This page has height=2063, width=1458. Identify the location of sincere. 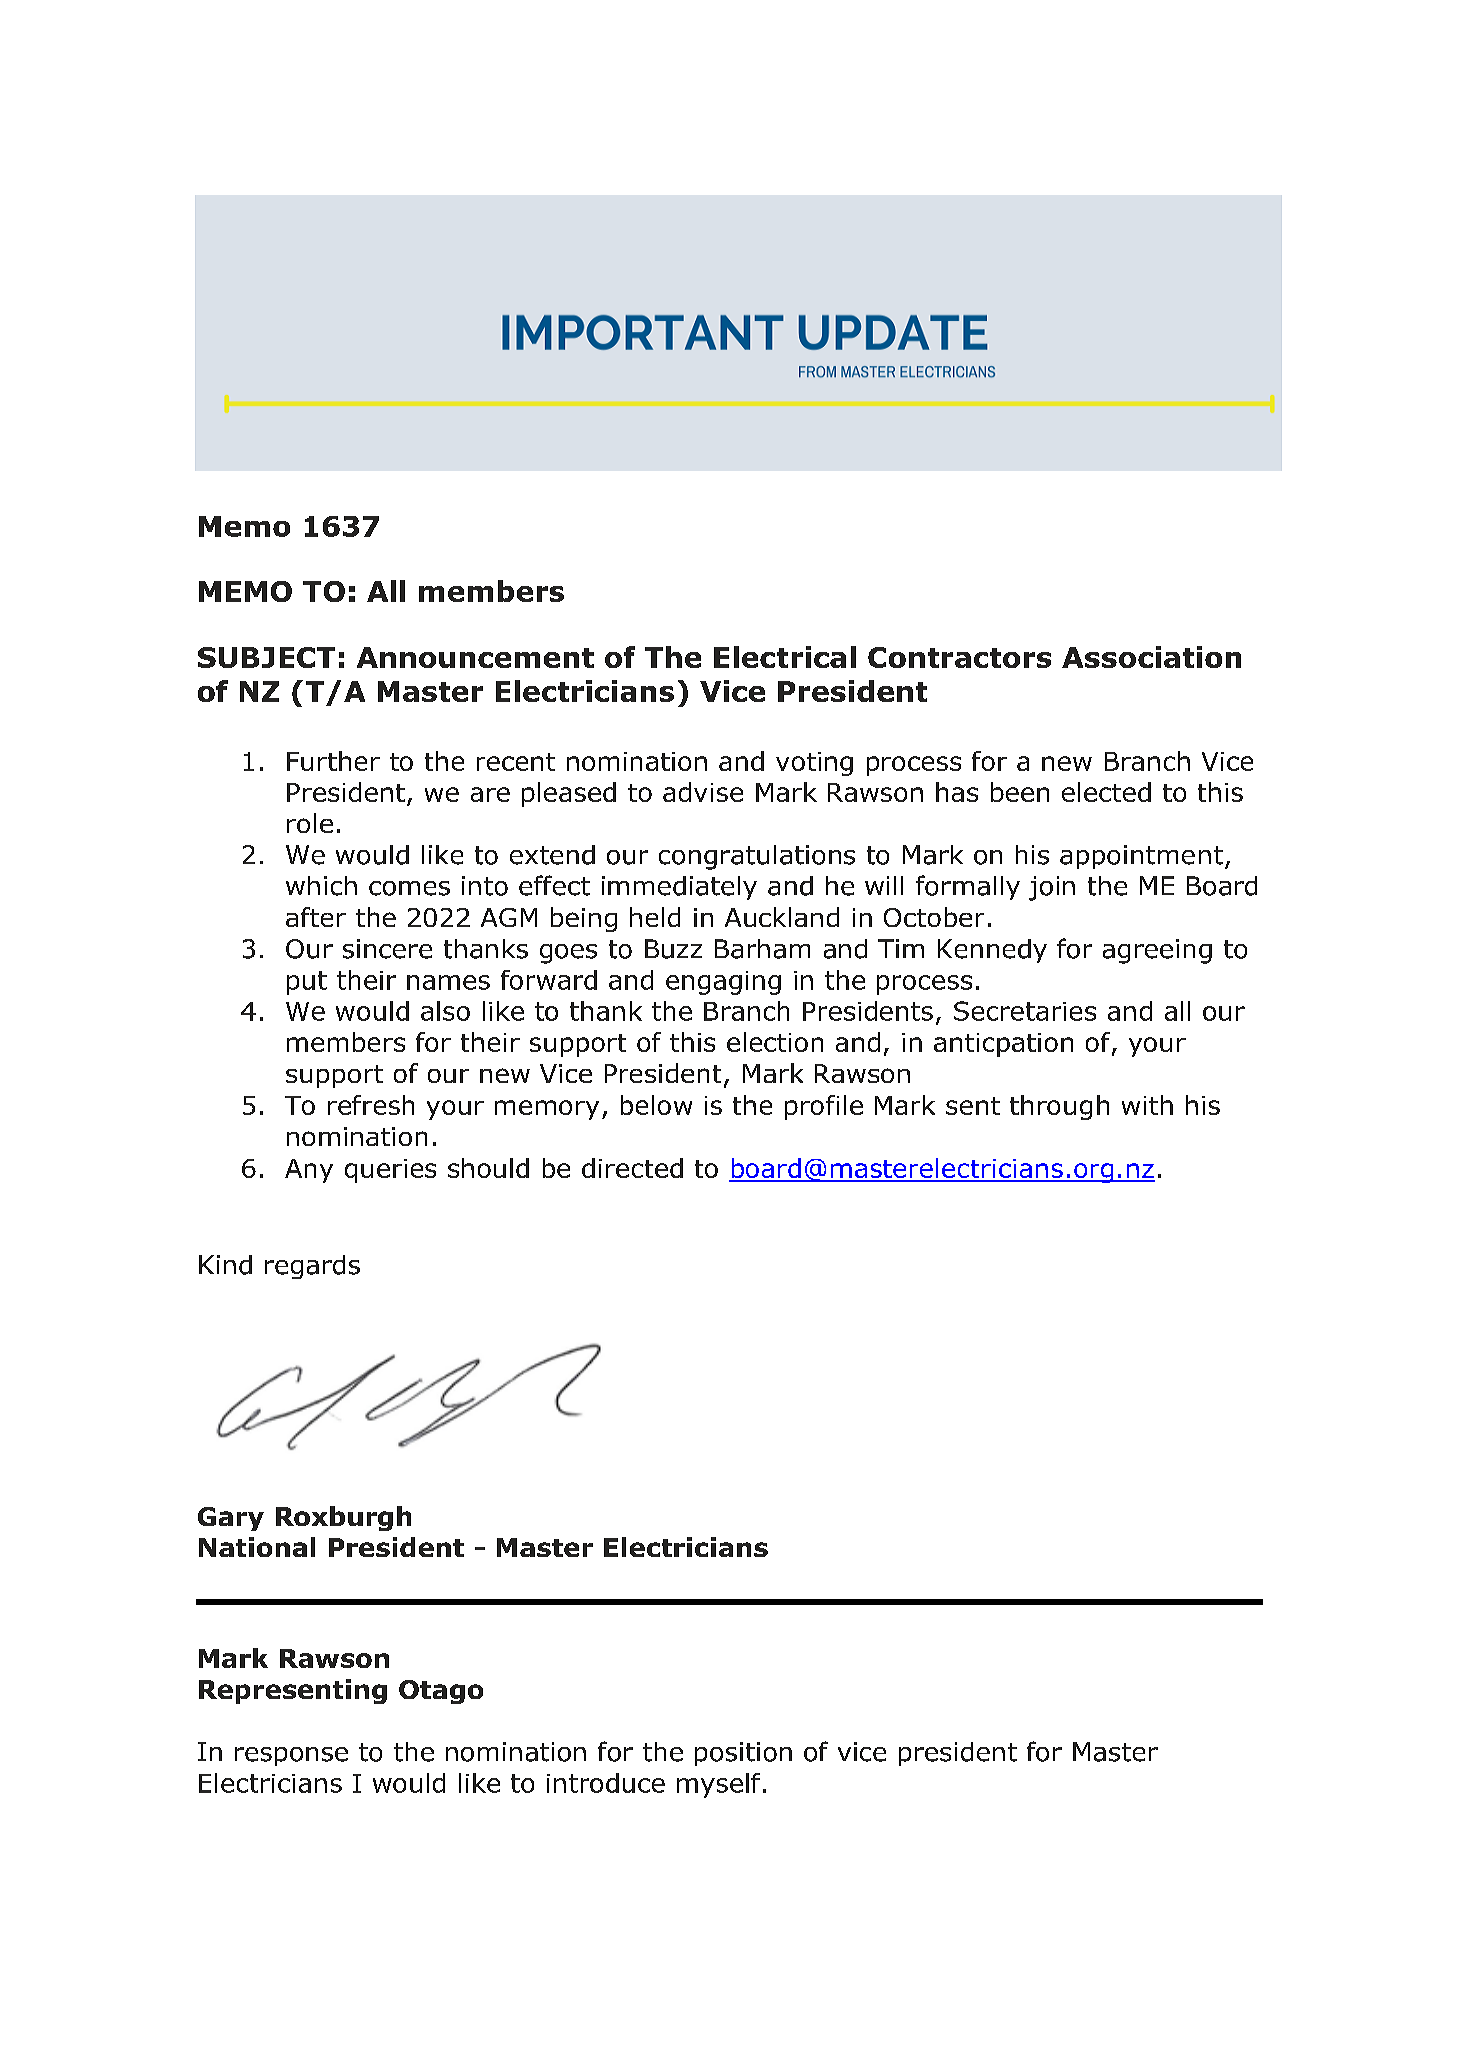
(387, 949).
